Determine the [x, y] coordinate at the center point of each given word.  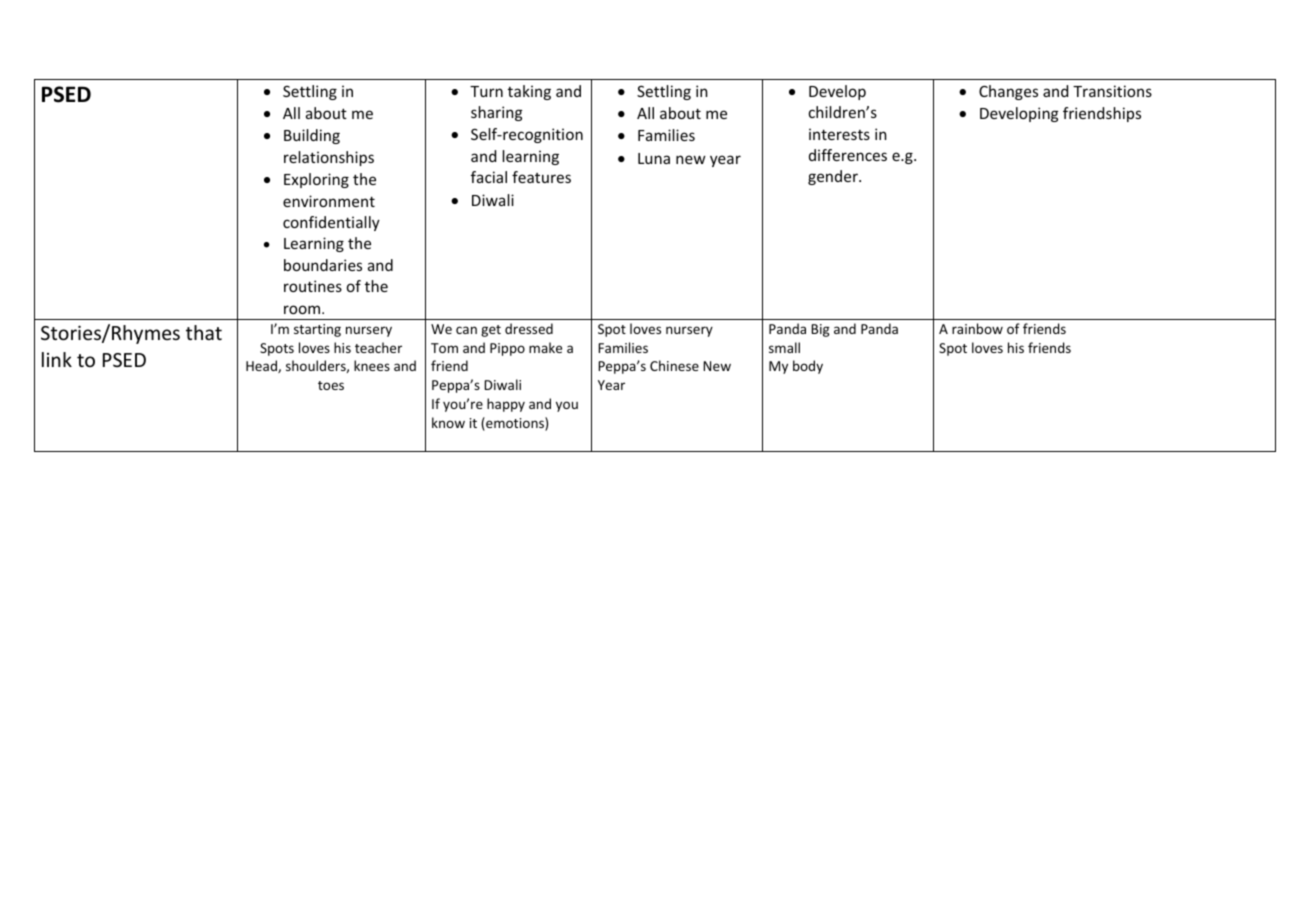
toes [331, 385]
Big [820, 330]
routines [313, 286]
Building [312, 136]
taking [529, 92]
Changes [1008, 92]
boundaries [323, 265]
